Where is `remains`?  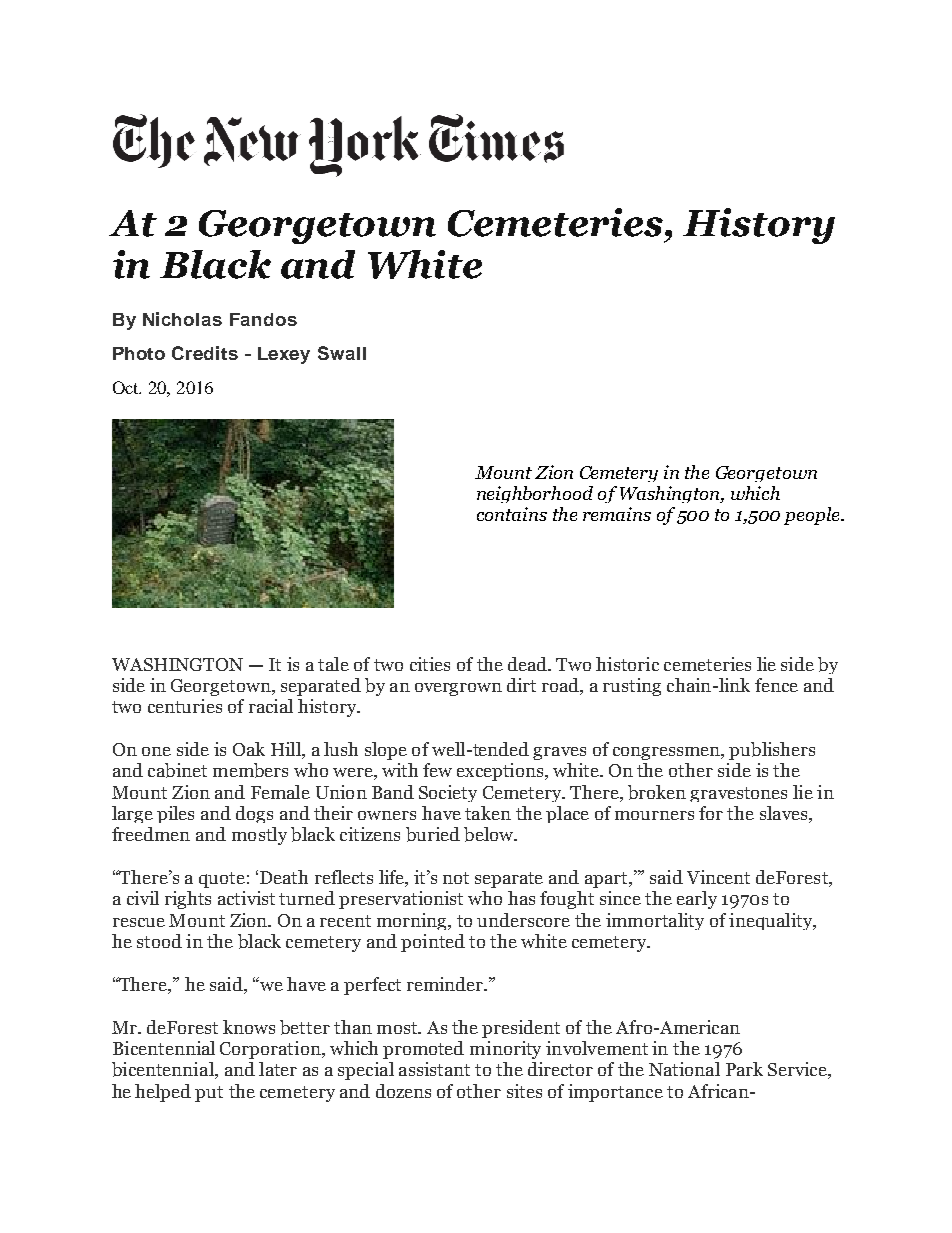 remains is located at coordinates (617, 514).
